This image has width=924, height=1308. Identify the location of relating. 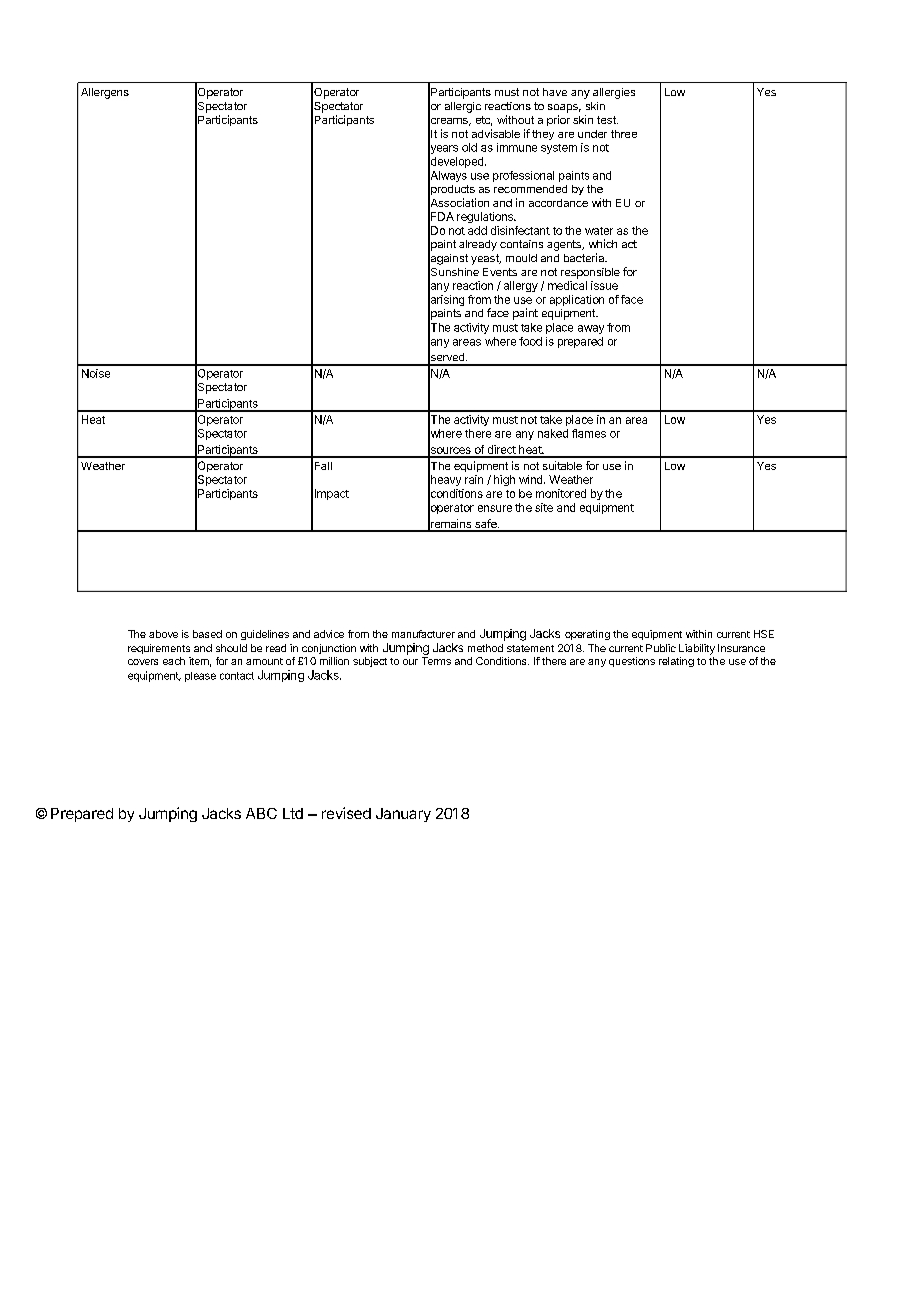
(676, 662).
